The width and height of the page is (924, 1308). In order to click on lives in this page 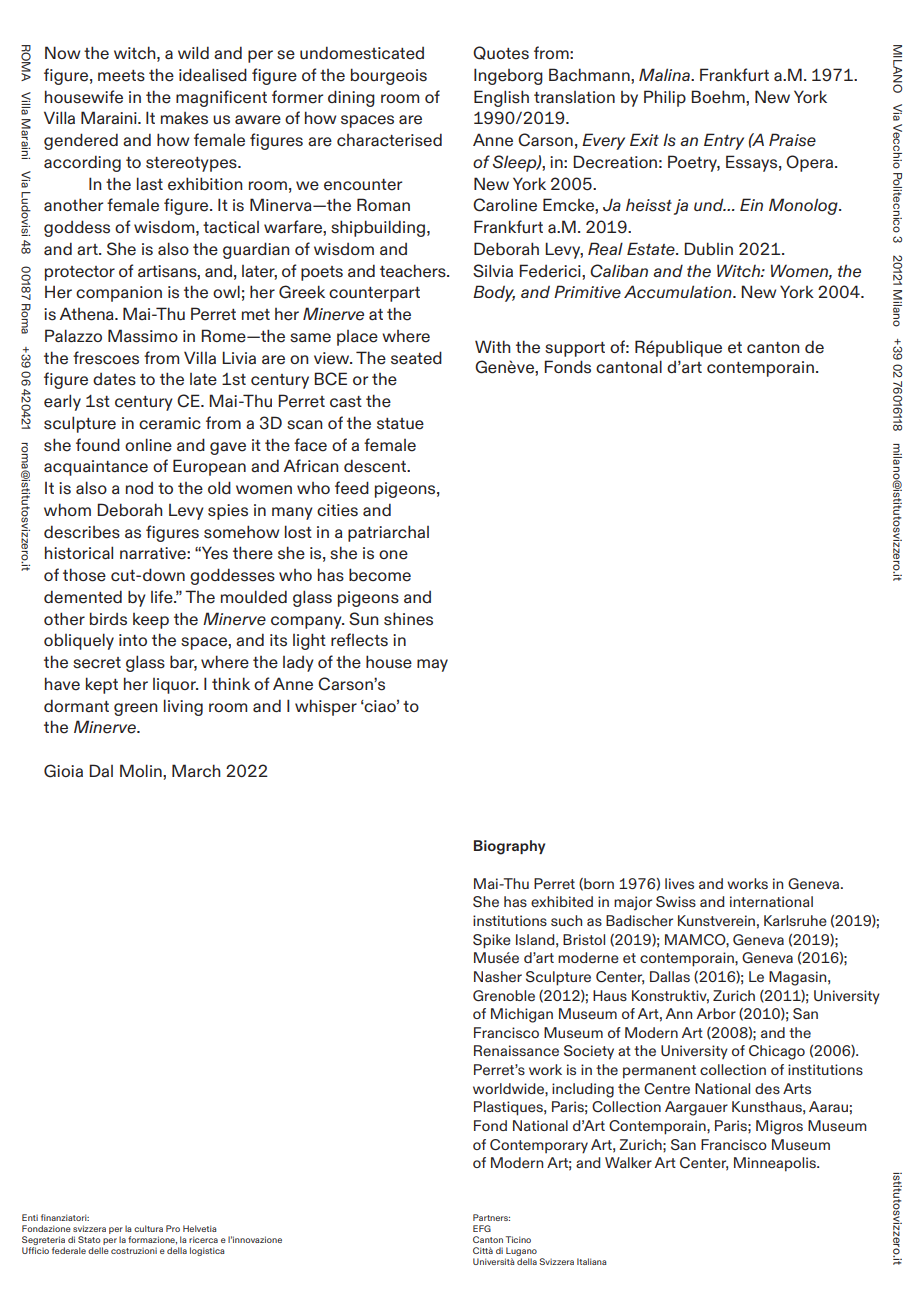, I will do `click(679, 883)`.
